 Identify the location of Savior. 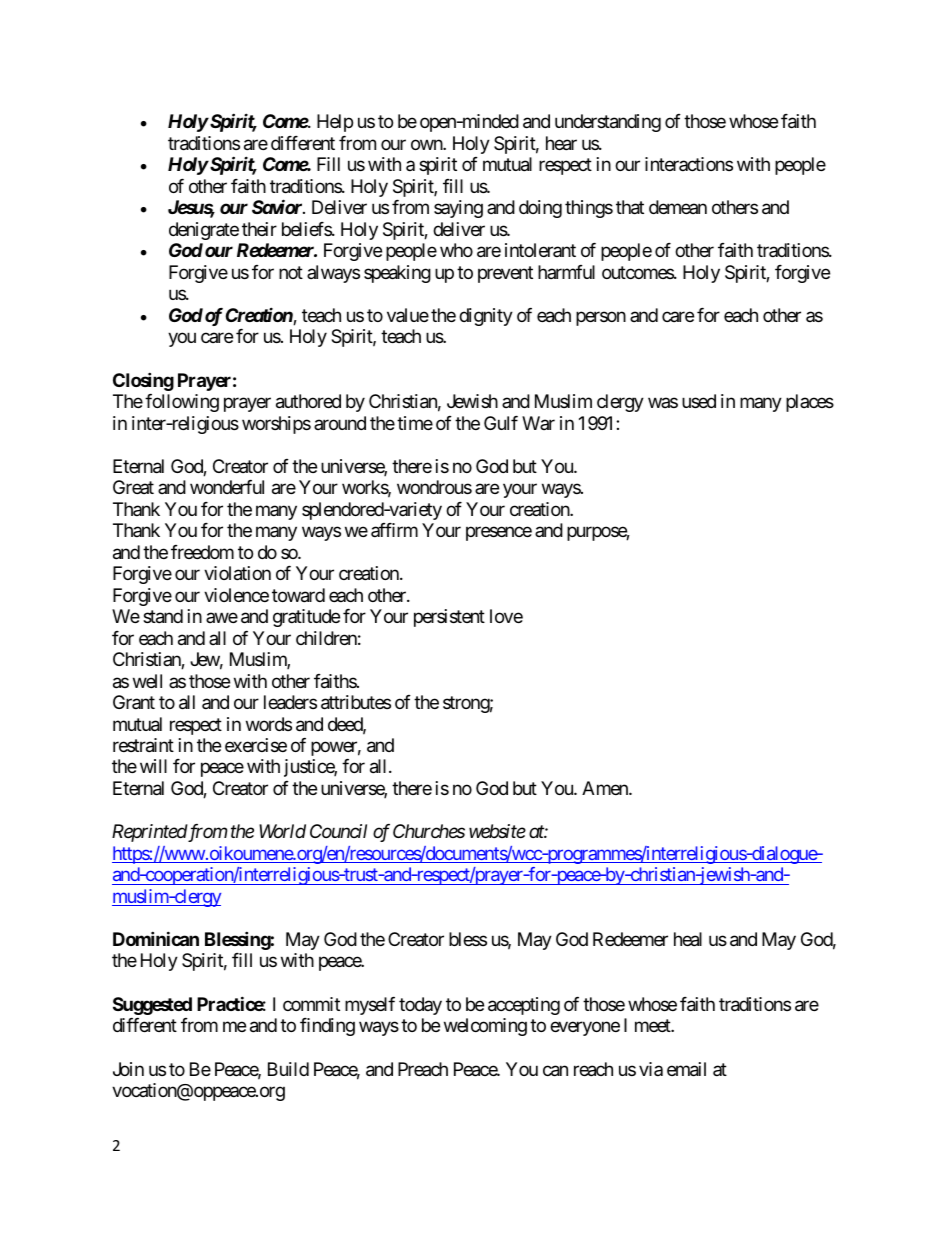
(278, 207).
